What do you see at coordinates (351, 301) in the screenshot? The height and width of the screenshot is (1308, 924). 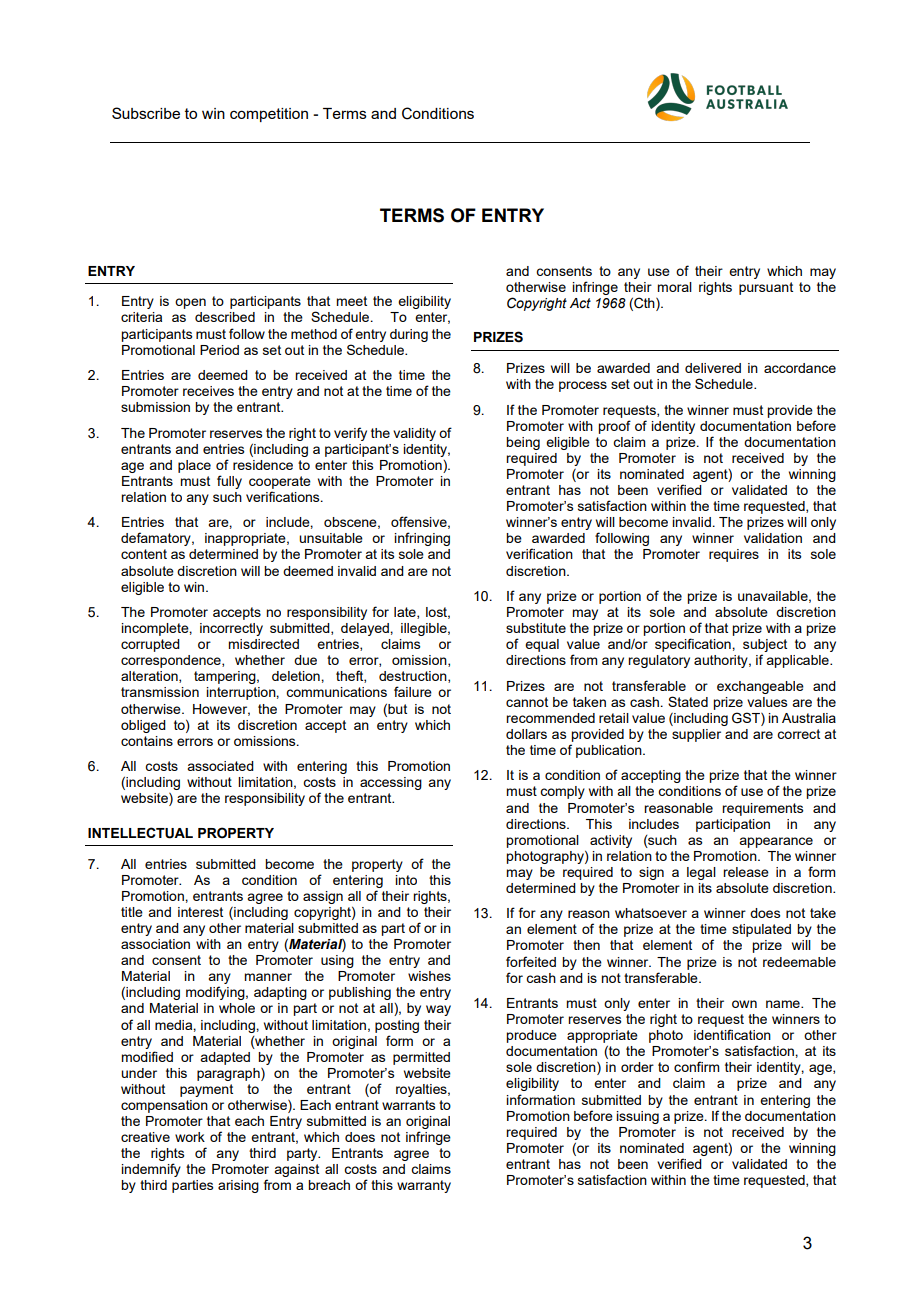 I see `meet` at bounding box center [351, 301].
